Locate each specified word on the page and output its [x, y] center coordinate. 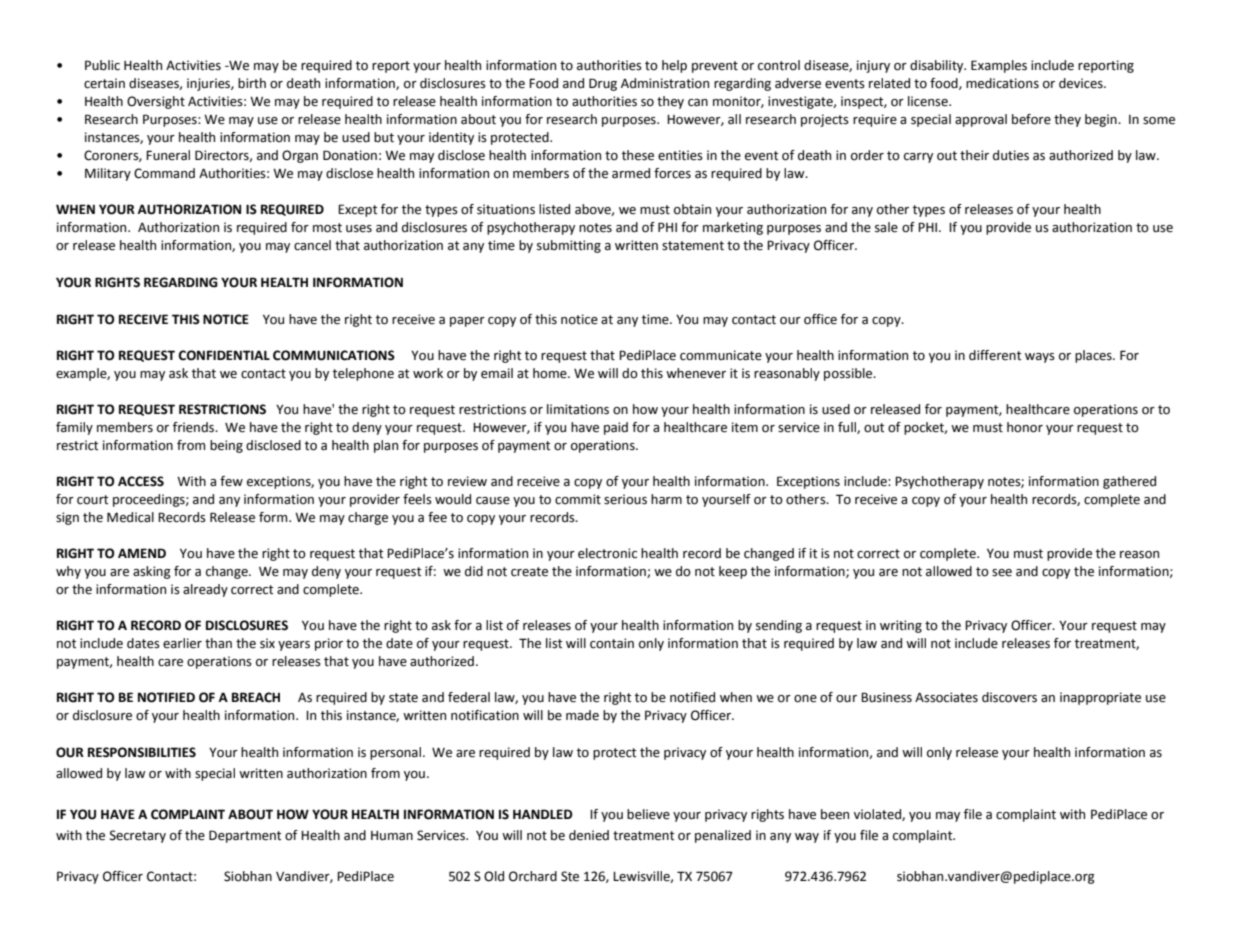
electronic [607, 553]
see [1002, 573]
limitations [578, 409]
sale [886, 227]
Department [245, 836]
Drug [603, 84]
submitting [569, 246]
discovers [1009, 697]
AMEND [142, 553]
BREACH [256, 697]
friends [195, 427]
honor [1025, 427]
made [582, 715]
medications [1002, 83]
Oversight [156, 102]
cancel [312, 245]
